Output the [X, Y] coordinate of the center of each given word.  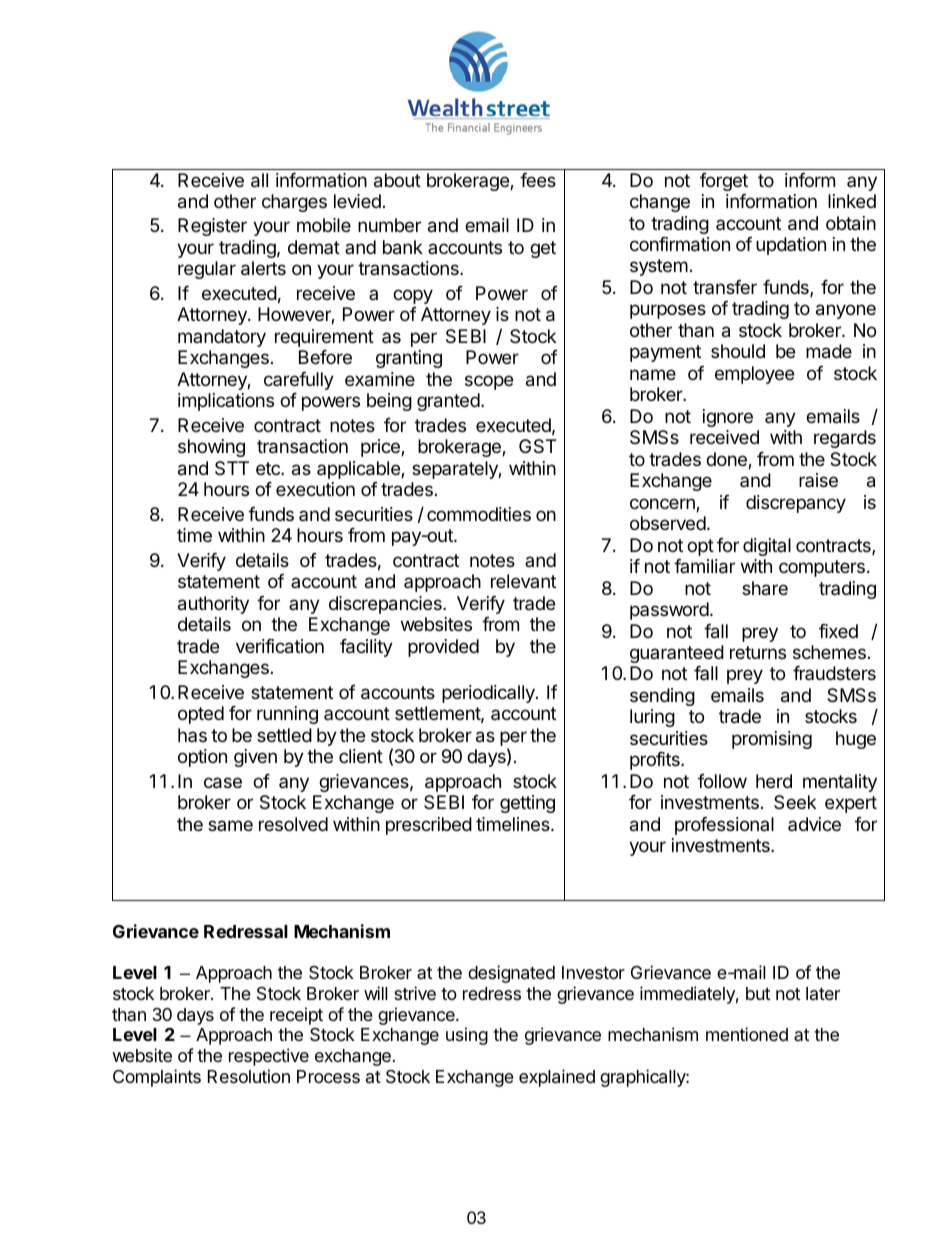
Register [212, 227]
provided [443, 648]
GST [537, 446]
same [230, 825]
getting [527, 804]
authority [213, 605]
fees [538, 180]
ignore [728, 418]
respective [269, 1057]
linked [852, 201]
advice [814, 824]
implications [226, 402]
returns [758, 652]
